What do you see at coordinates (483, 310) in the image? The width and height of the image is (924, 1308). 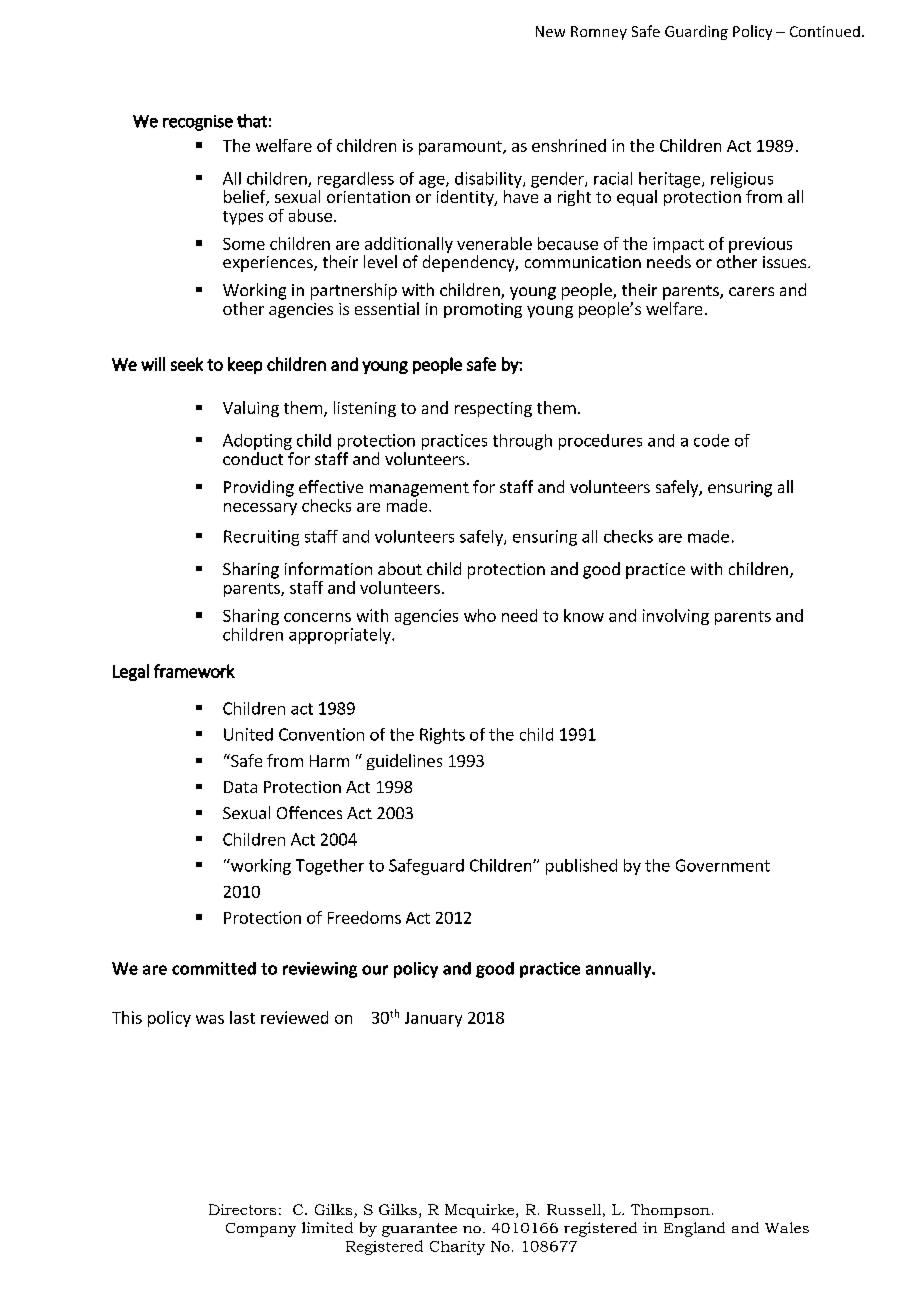 I see `promoting` at bounding box center [483, 310].
